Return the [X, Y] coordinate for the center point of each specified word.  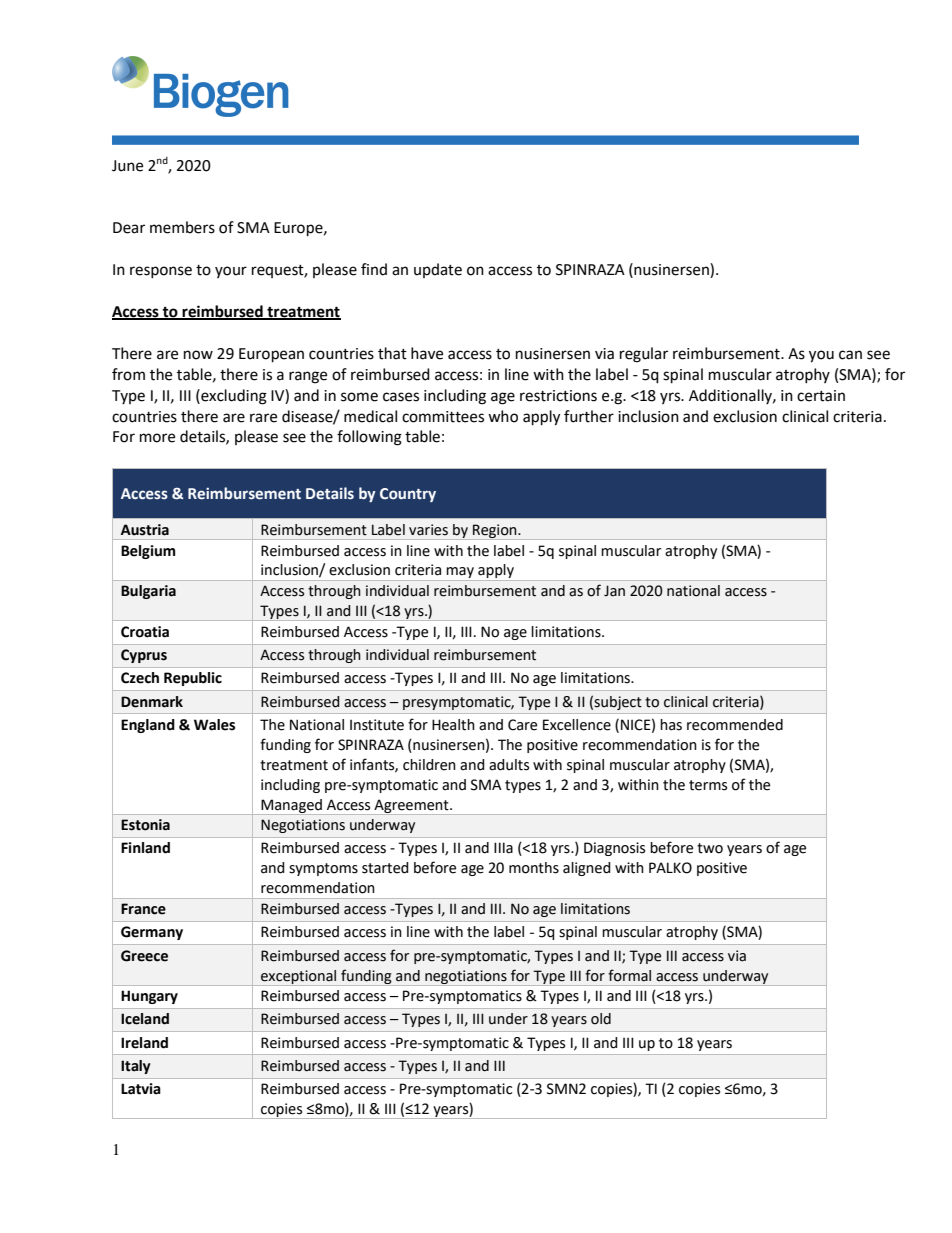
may [460, 574]
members [182, 227]
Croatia [145, 632]
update [438, 270]
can [850, 355]
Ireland [144, 1043]
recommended [735, 725]
